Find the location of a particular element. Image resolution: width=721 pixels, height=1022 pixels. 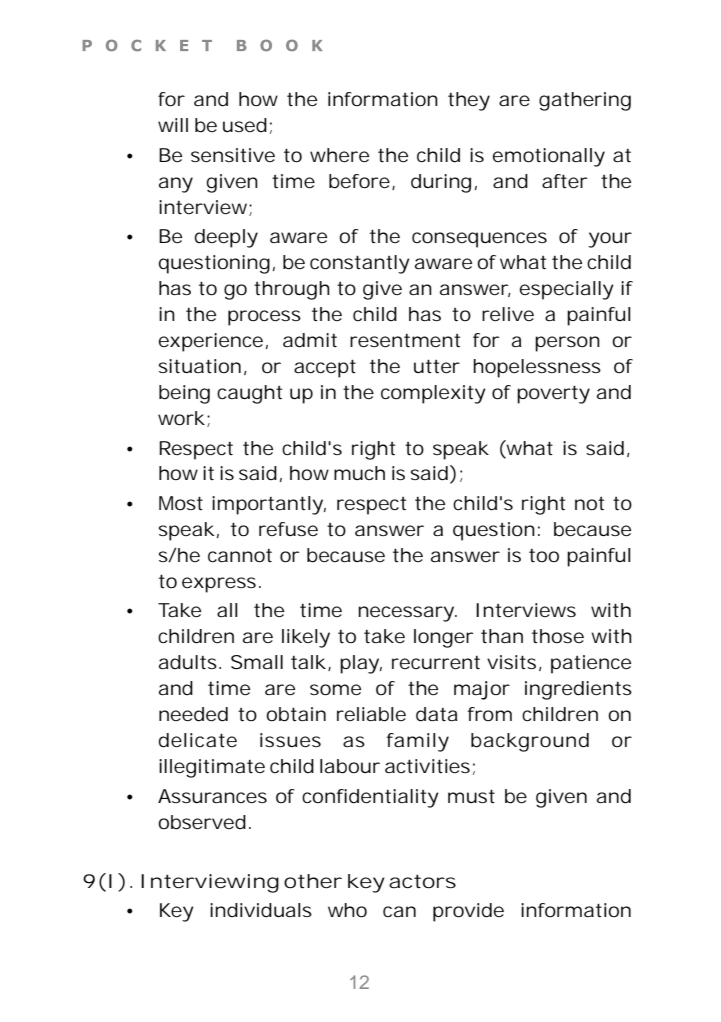

those is located at coordinates (558, 636).
